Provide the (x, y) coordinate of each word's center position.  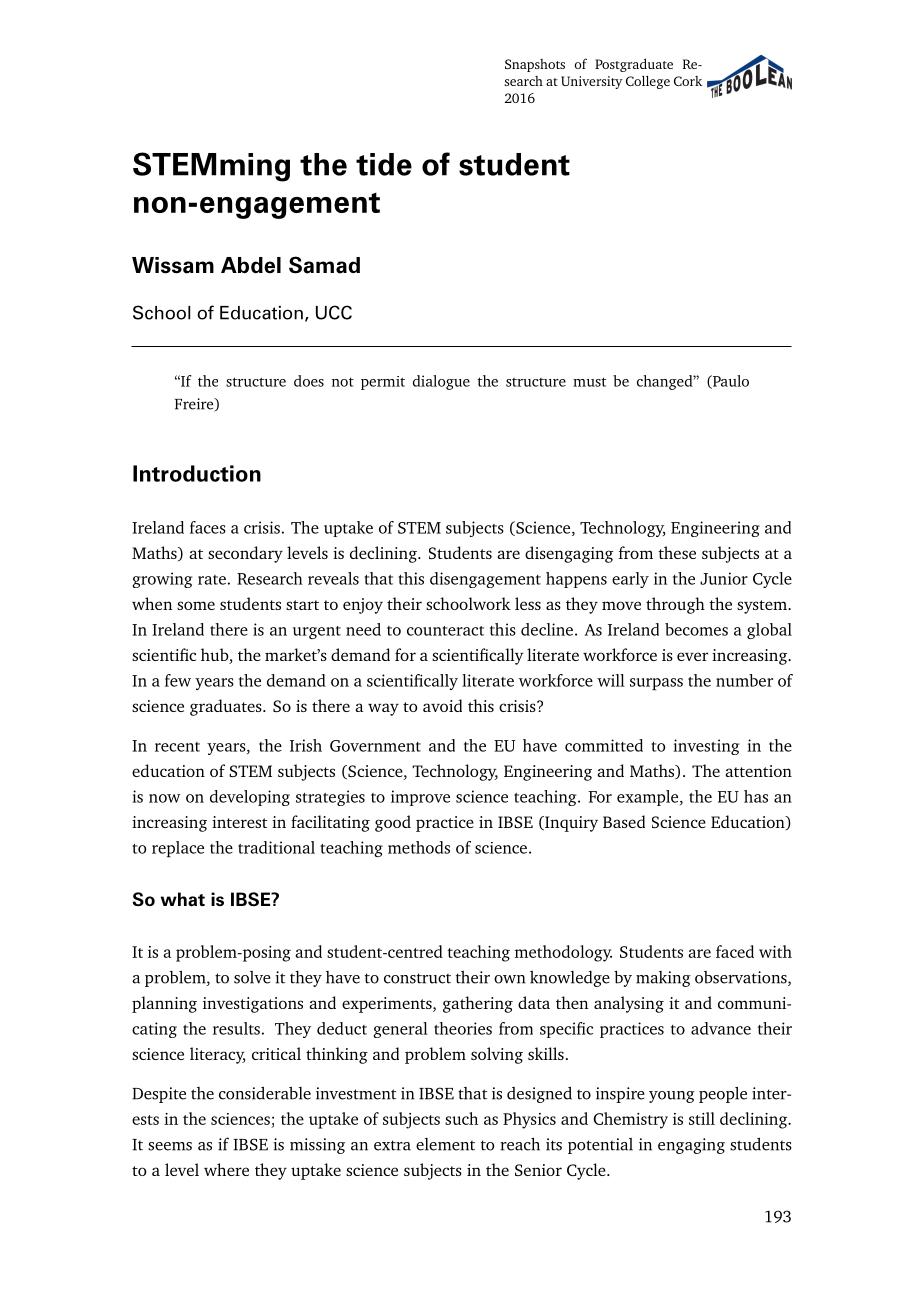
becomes (696, 629)
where (226, 1169)
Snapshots (535, 65)
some (196, 605)
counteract (445, 631)
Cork (688, 81)
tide (384, 164)
